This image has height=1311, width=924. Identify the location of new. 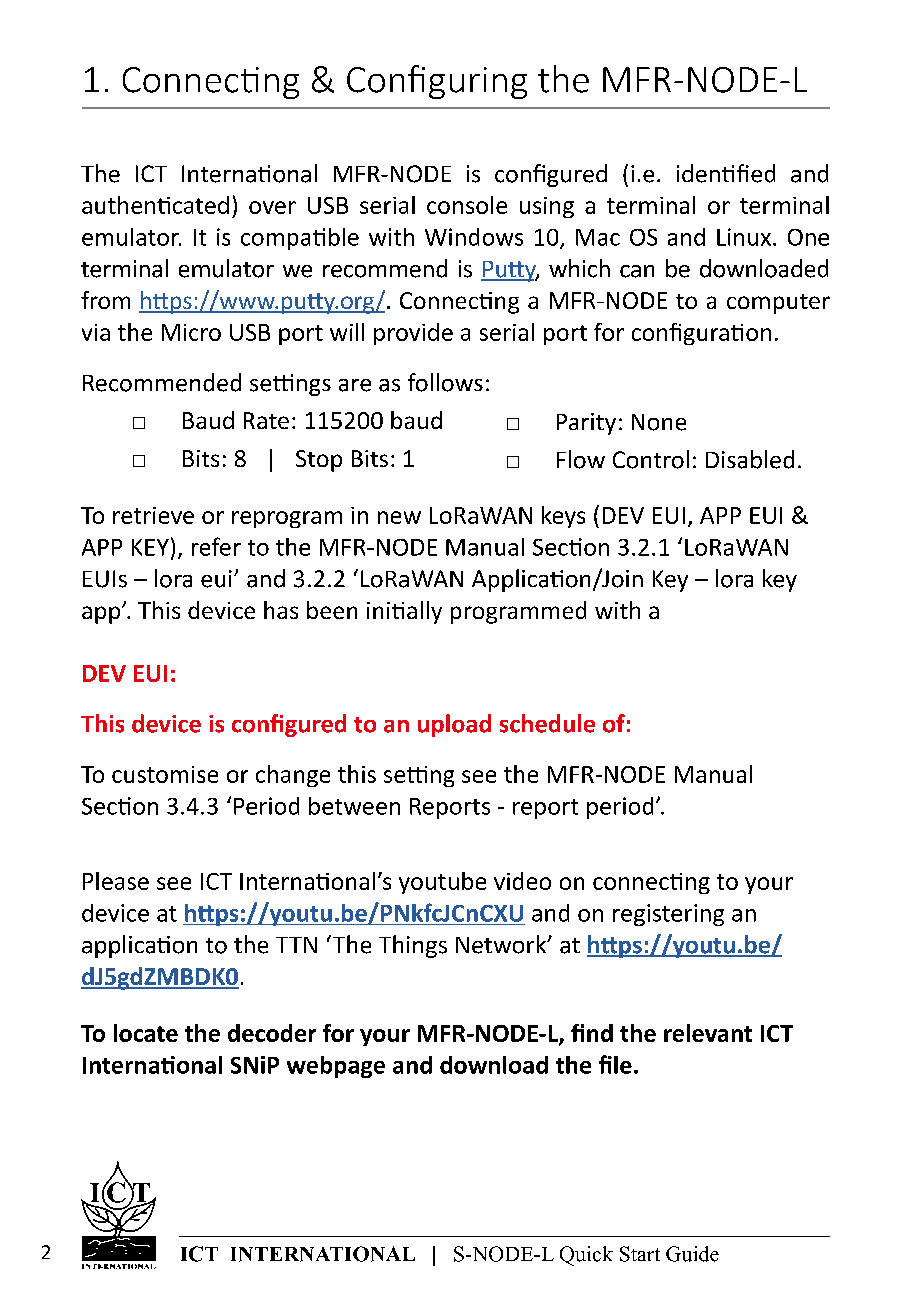
(399, 517).
